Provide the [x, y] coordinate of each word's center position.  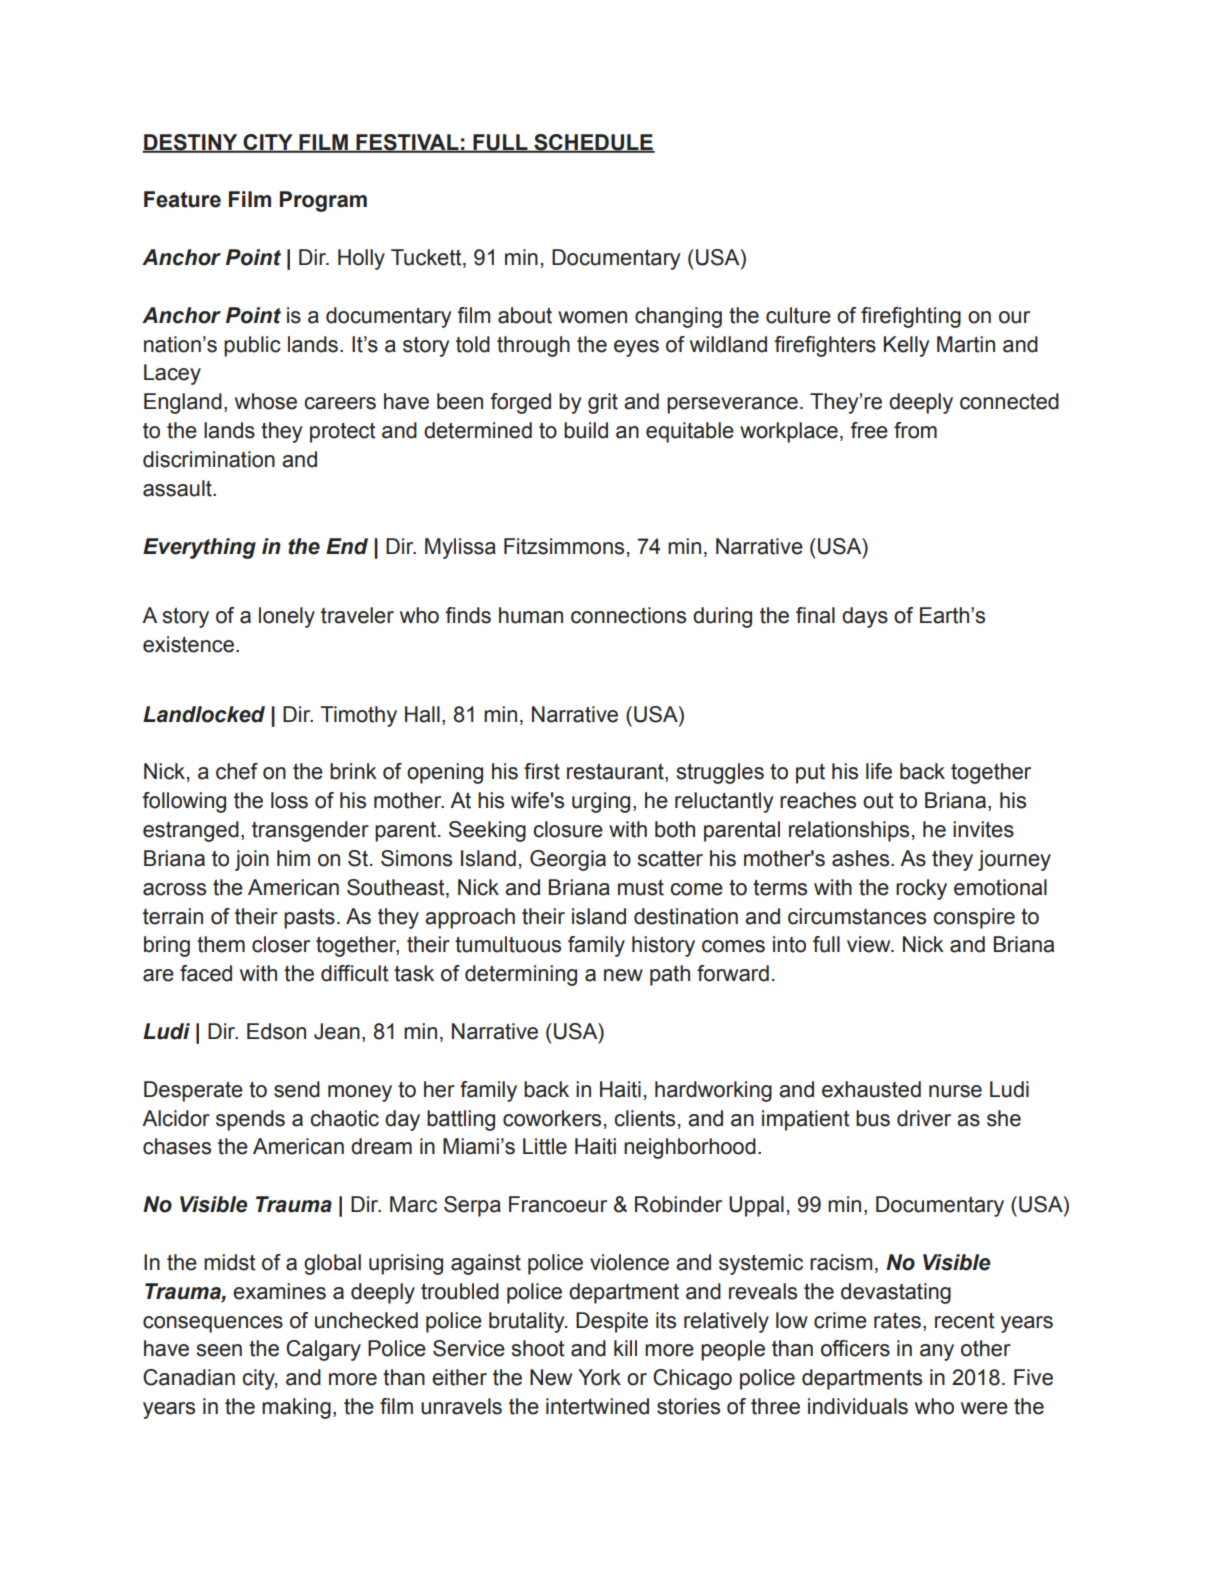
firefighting [911, 317]
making [296, 1408]
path [670, 975]
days [865, 617]
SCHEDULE [593, 143]
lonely [287, 617]
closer [281, 944]
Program [323, 201]
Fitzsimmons [564, 546]
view [870, 944]
